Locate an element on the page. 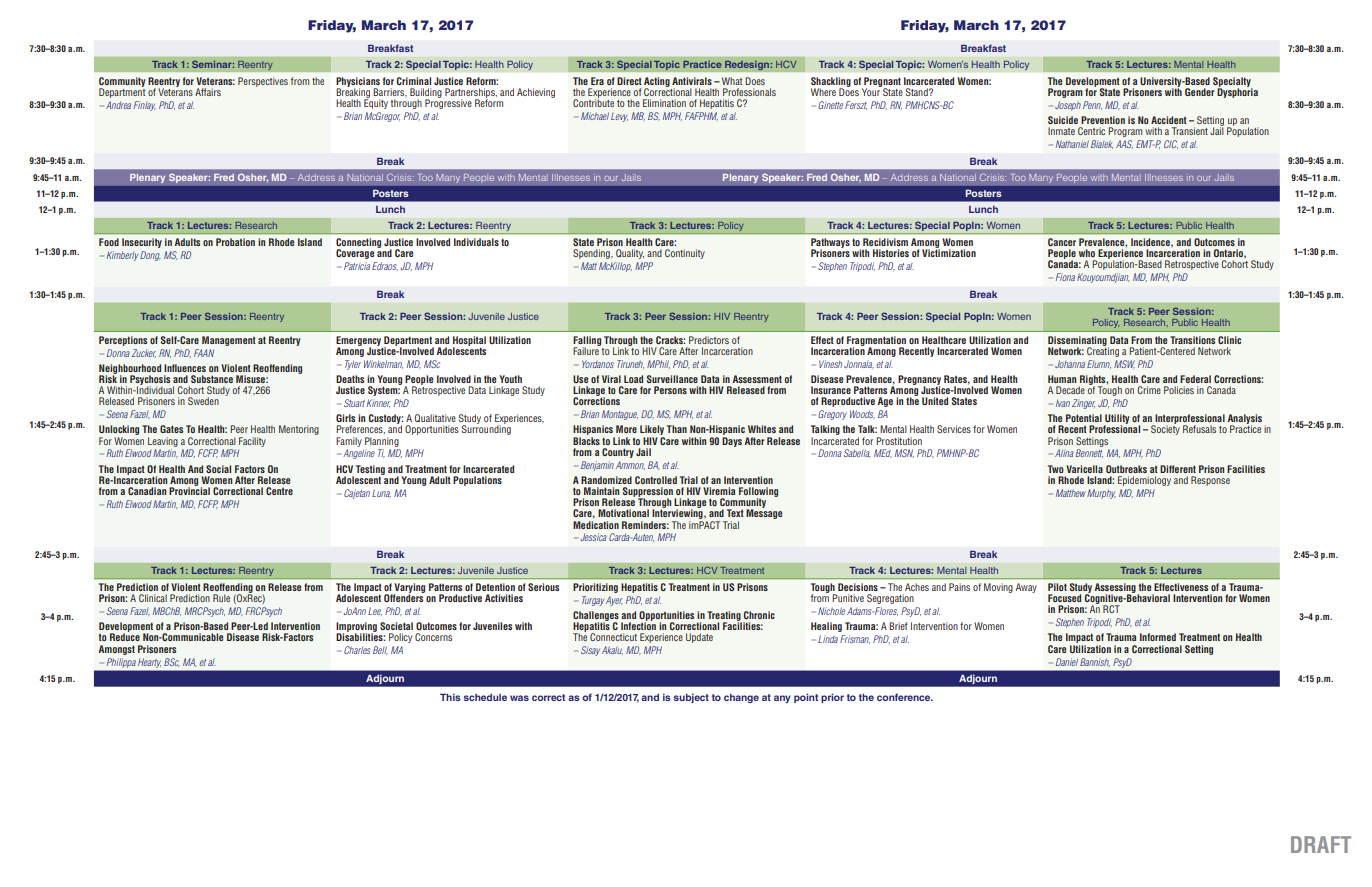 Image resolution: width=1372 pixels, height=887 pixels. Gender is located at coordinates (1200, 92).
